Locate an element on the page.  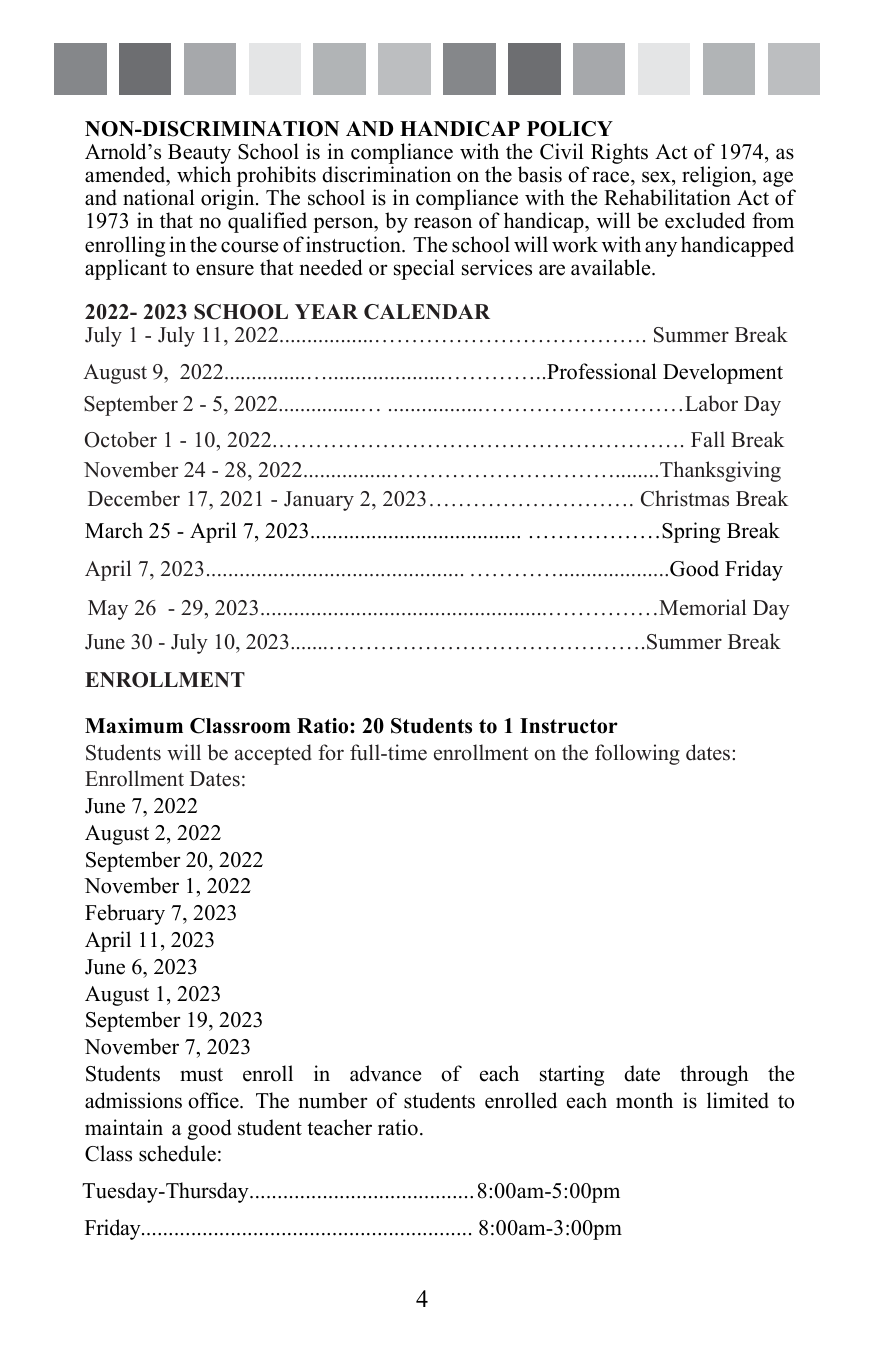
following is located at coordinates (637, 754).
